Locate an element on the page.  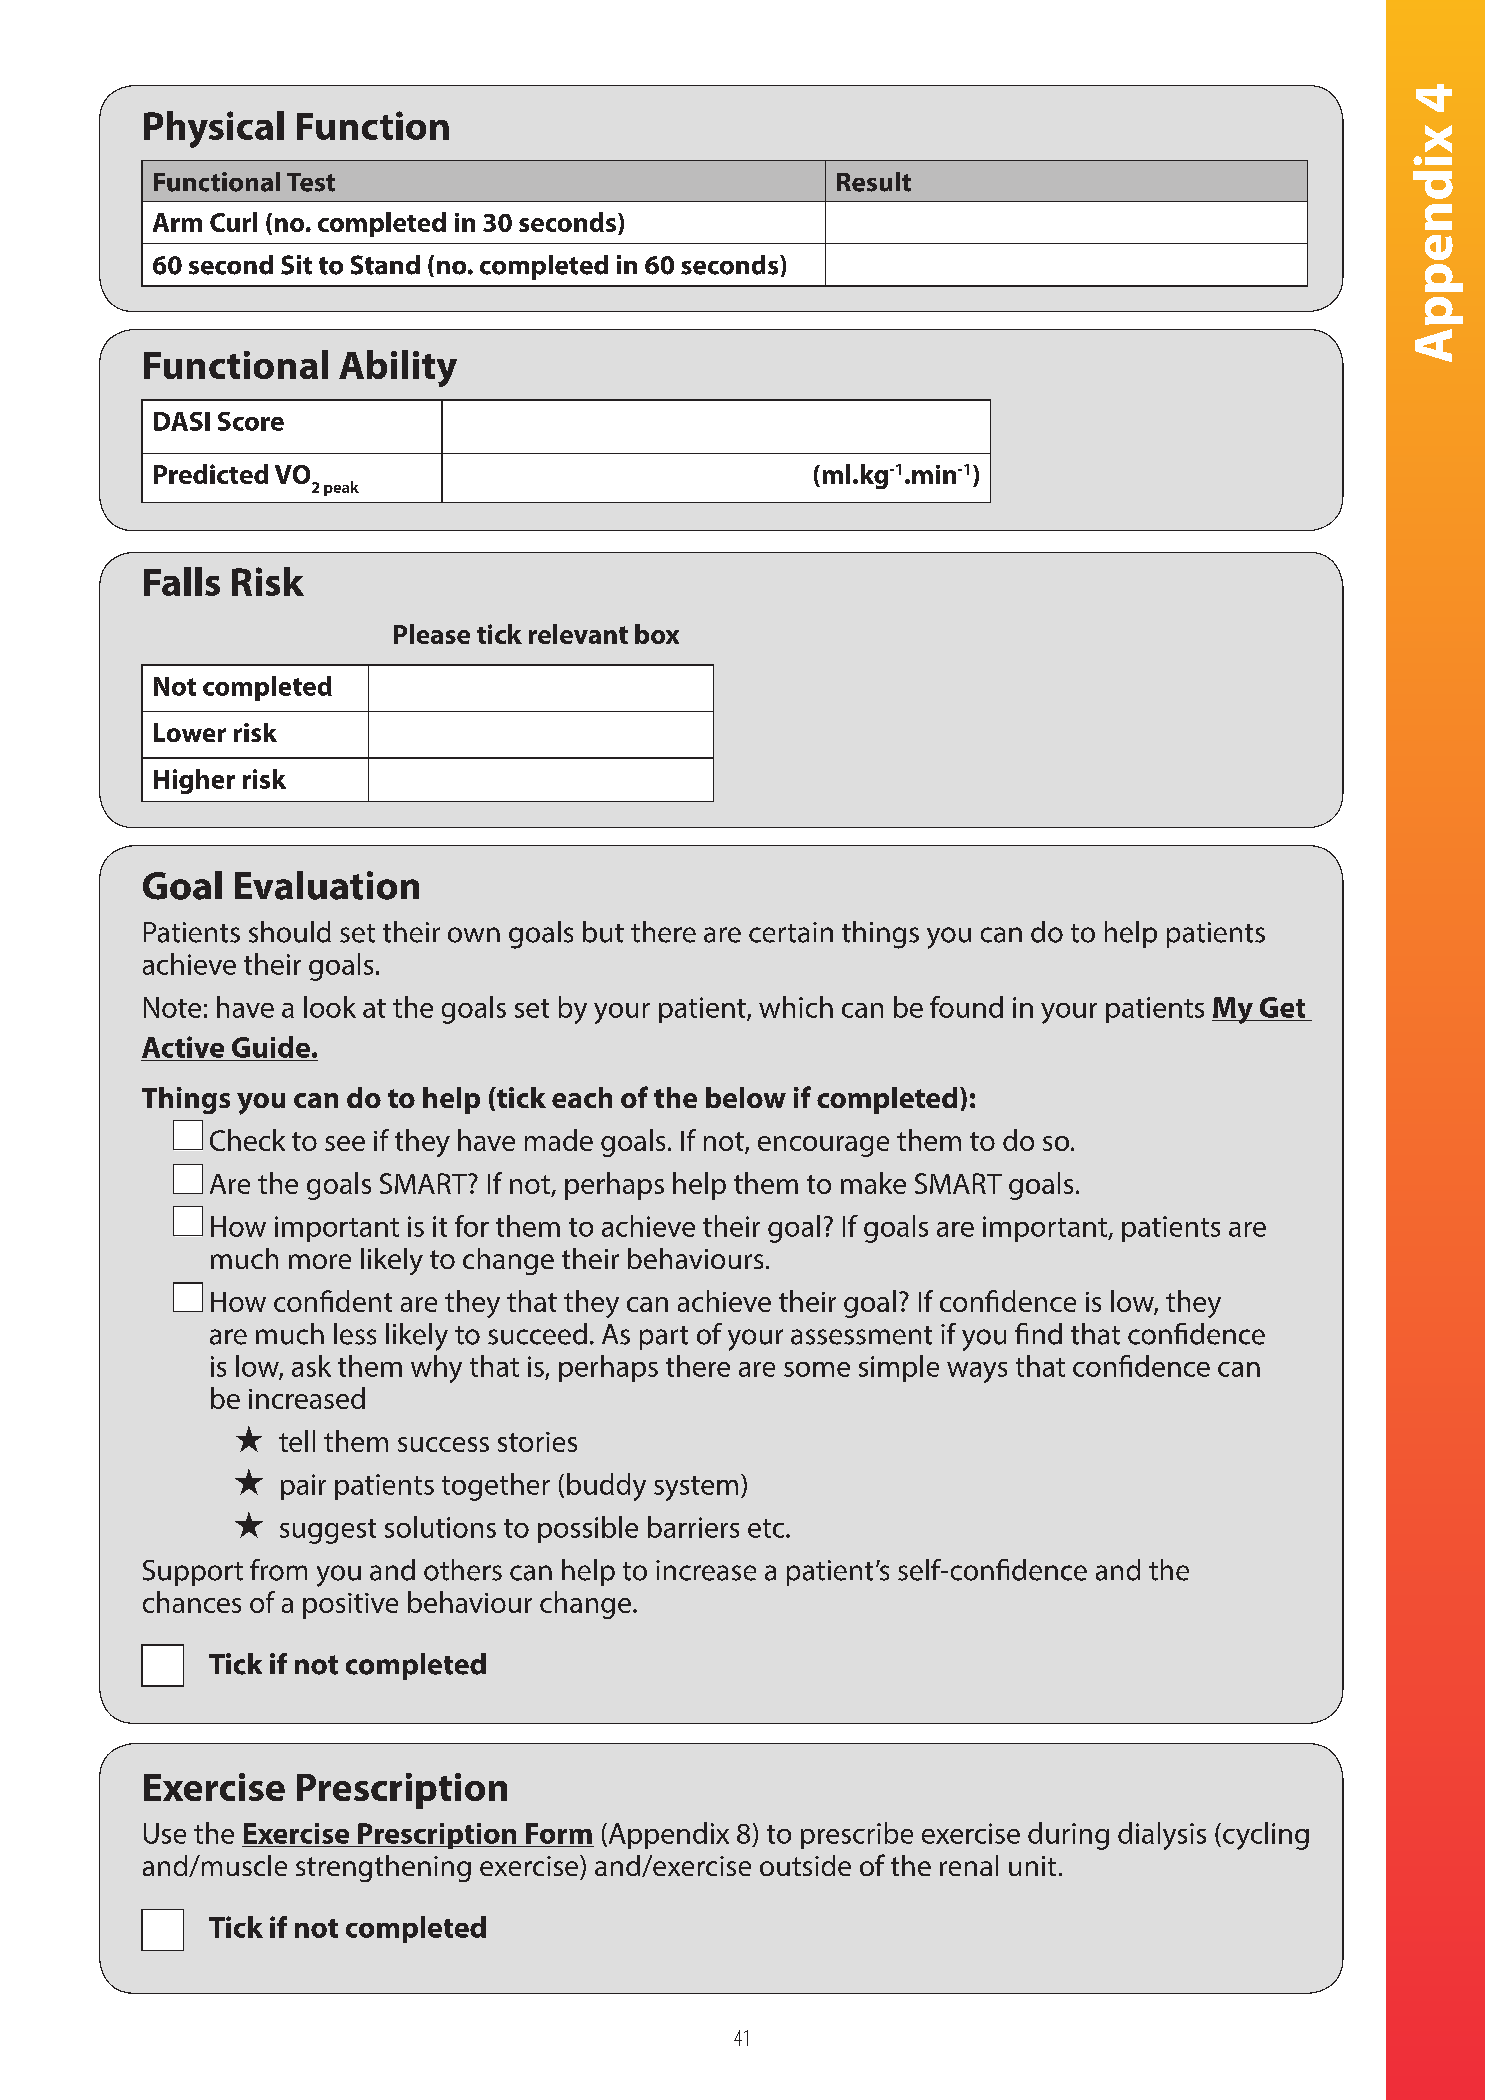
found is located at coordinates (966, 1007).
